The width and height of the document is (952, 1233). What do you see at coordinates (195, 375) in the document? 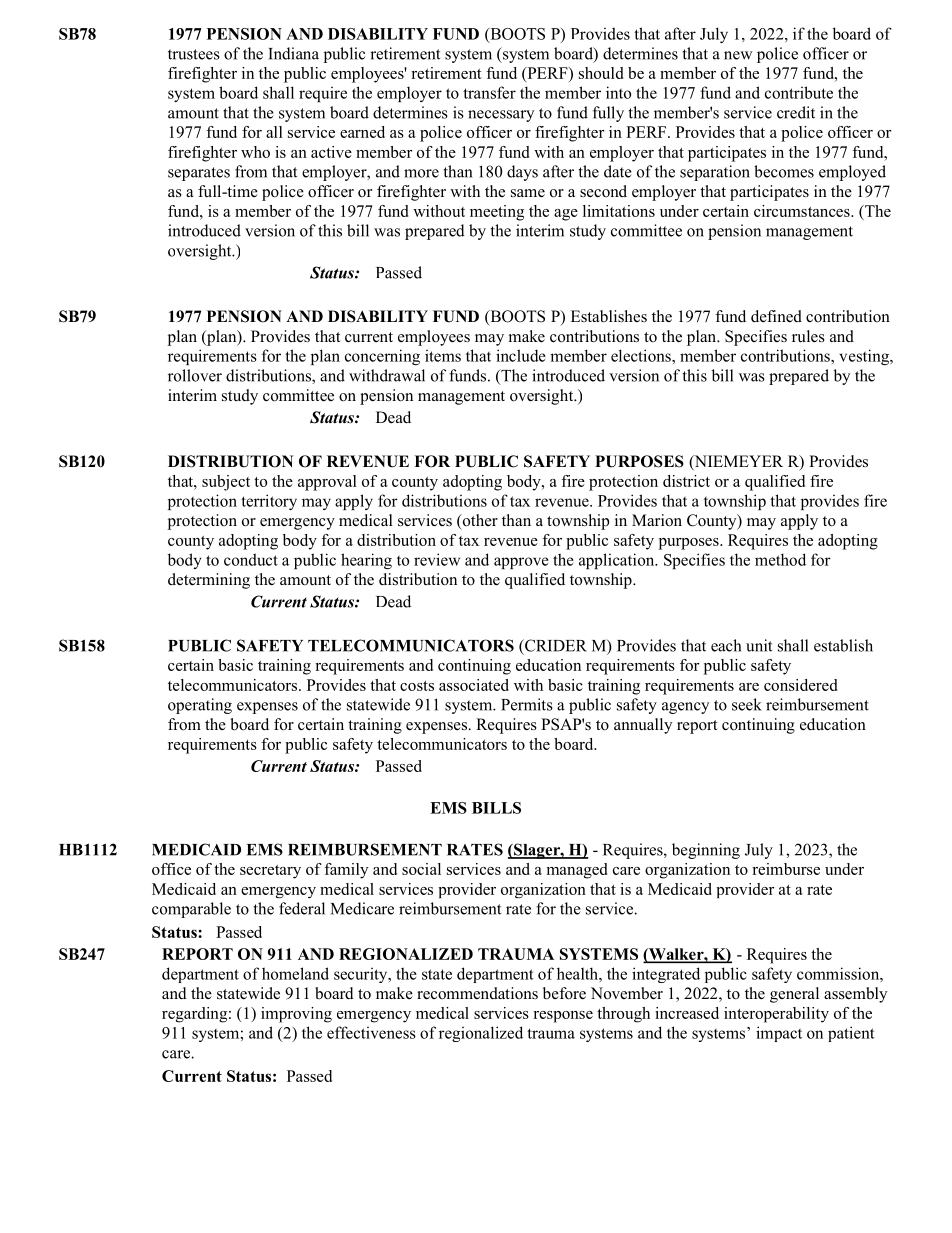
I see `rollover` at bounding box center [195, 375].
